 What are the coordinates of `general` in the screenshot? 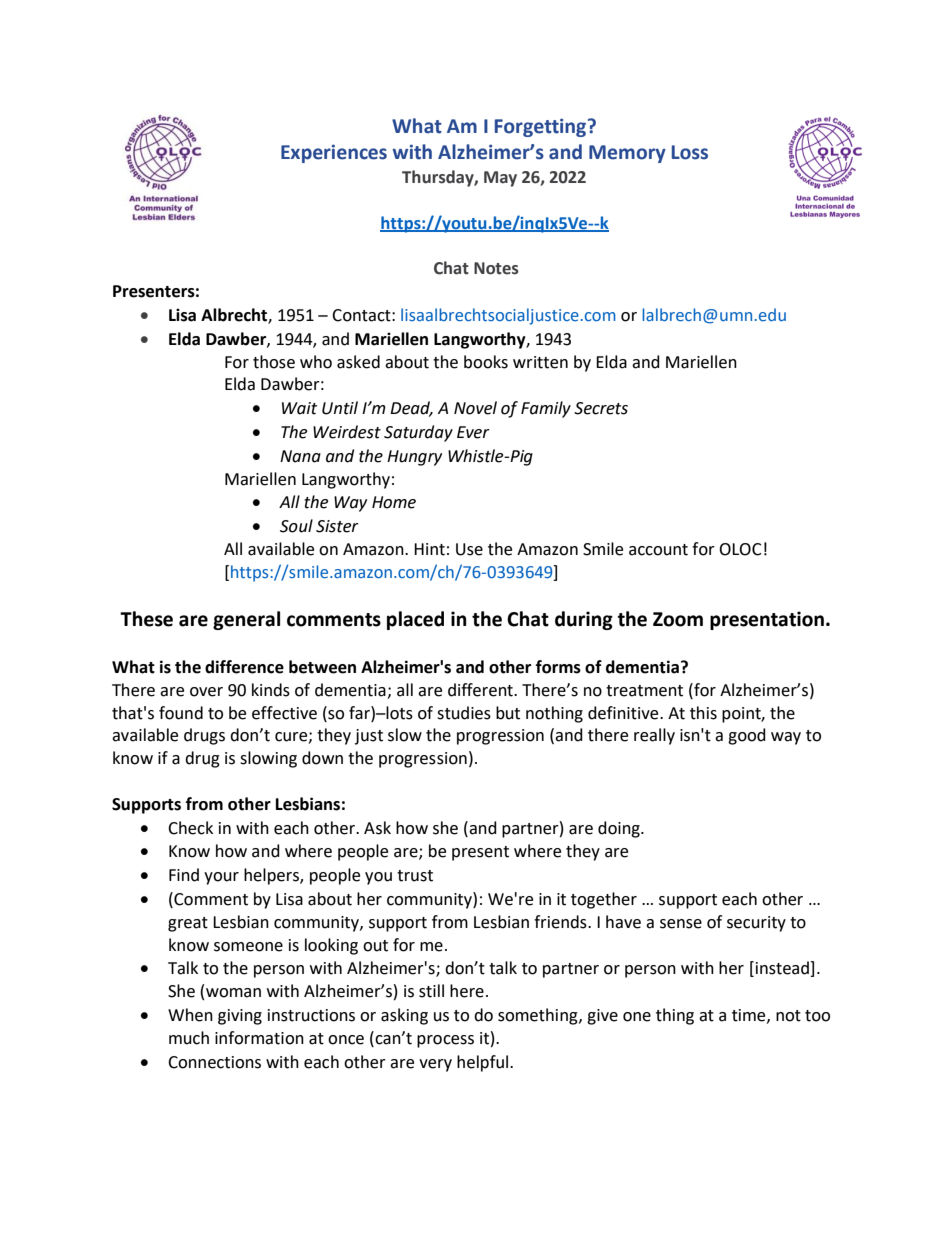 It's located at (246, 620).
